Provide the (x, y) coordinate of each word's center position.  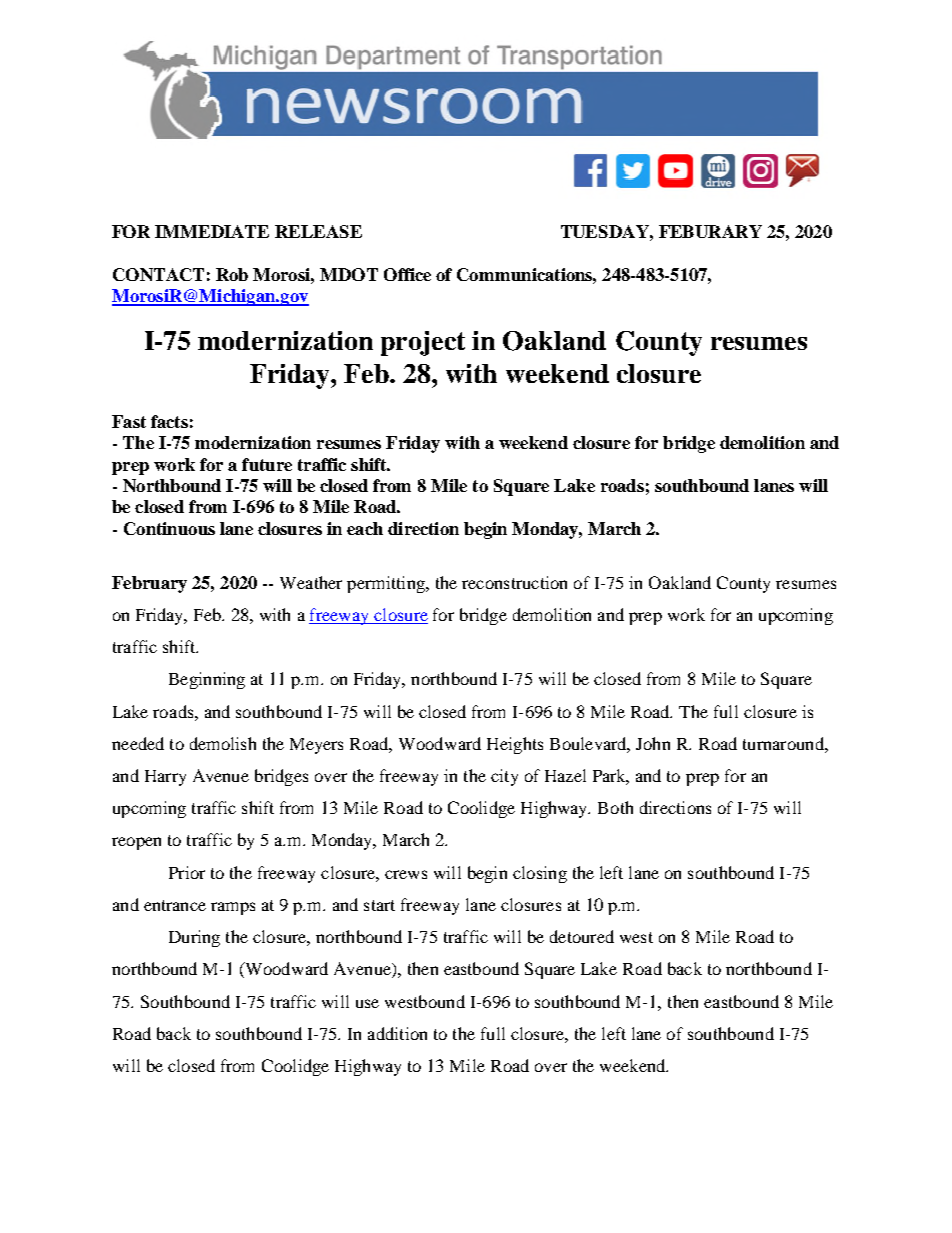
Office (407, 274)
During (194, 938)
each (365, 528)
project (423, 343)
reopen (136, 843)
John (653, 743)
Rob (232, 274)
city (504, 777)
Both (615, 807)
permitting (387, 584)
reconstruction (514, 582)
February (149, 584)
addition (397, 1033)
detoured (582, 936)
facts (169, 421)
